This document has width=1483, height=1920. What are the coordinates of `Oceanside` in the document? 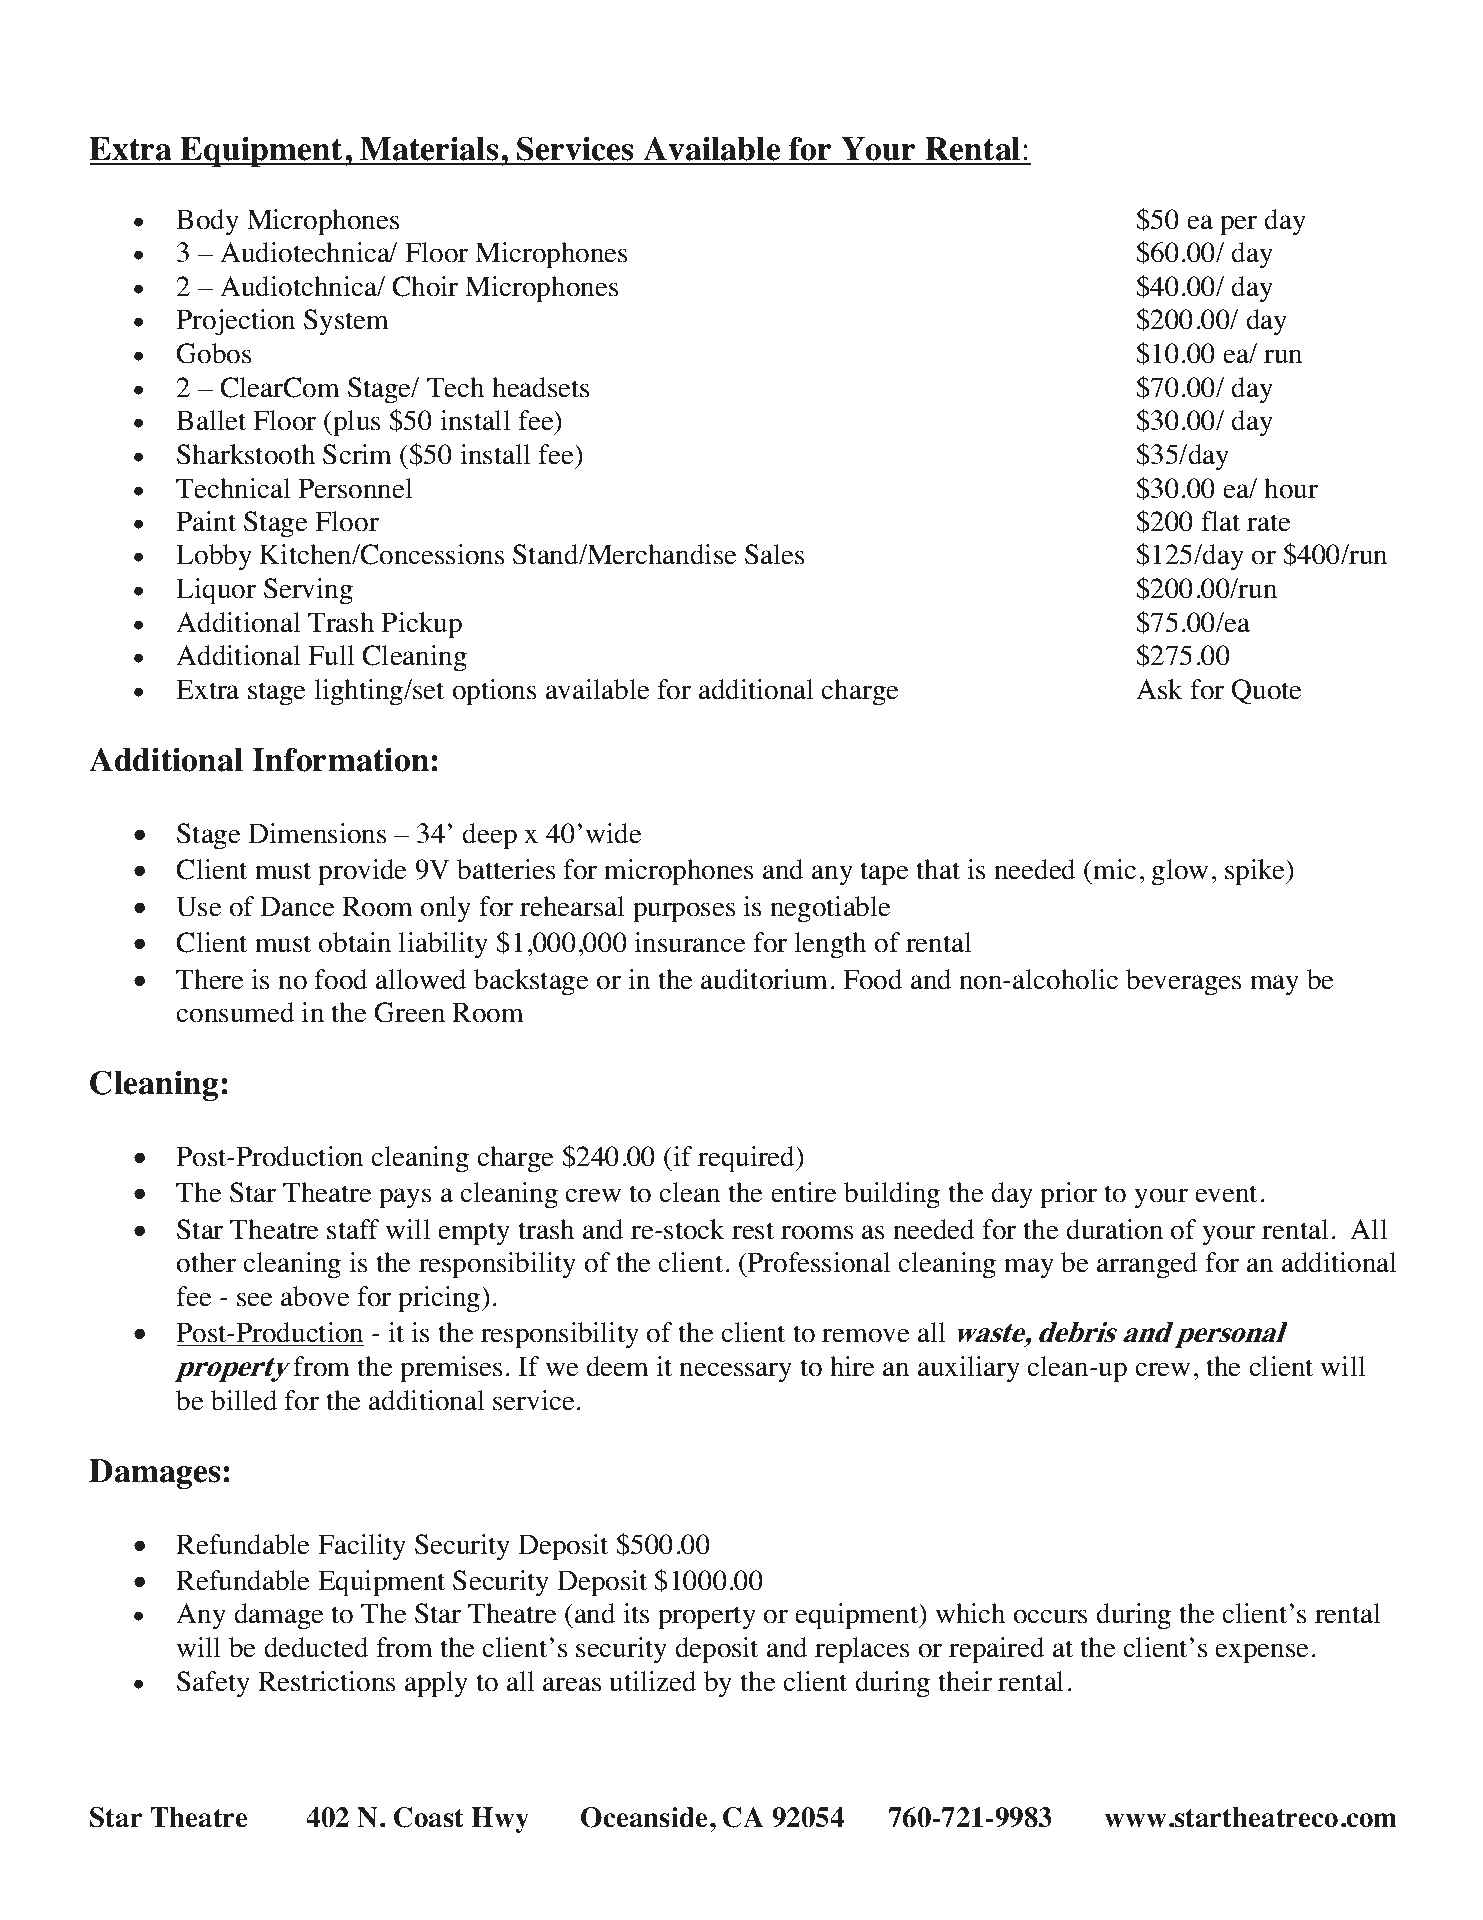 It's located at (644, 1817).
